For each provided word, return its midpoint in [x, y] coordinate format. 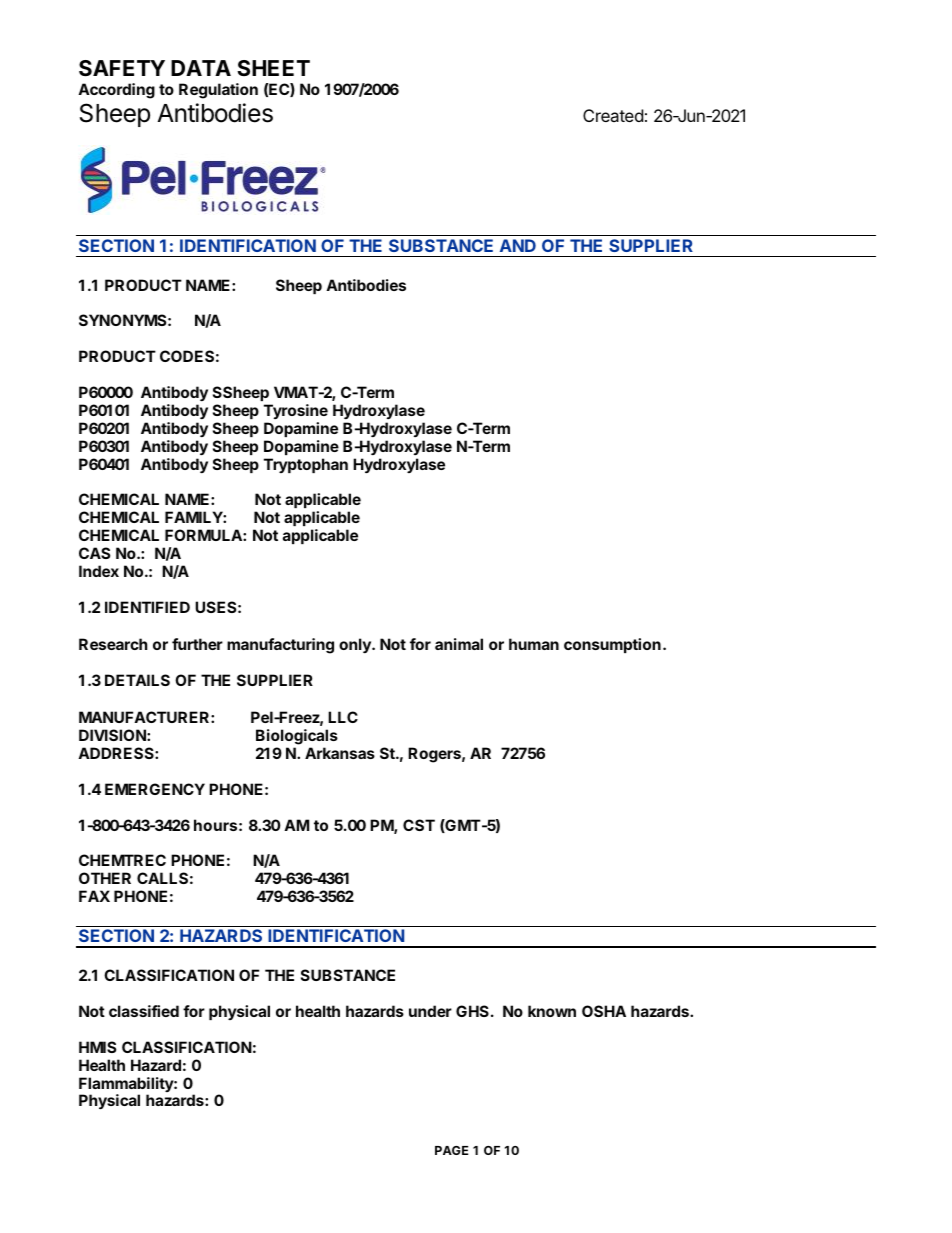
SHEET [273, 68]
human [534, 644]
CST [419, 825]
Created [613, 115]
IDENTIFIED [147, 607]
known [552, 1011]
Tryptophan [306, 465]
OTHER [105, 878]
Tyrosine [296, 411]
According [116, 91]
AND [518, 245]
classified [144, 1011]
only [356, 645]
